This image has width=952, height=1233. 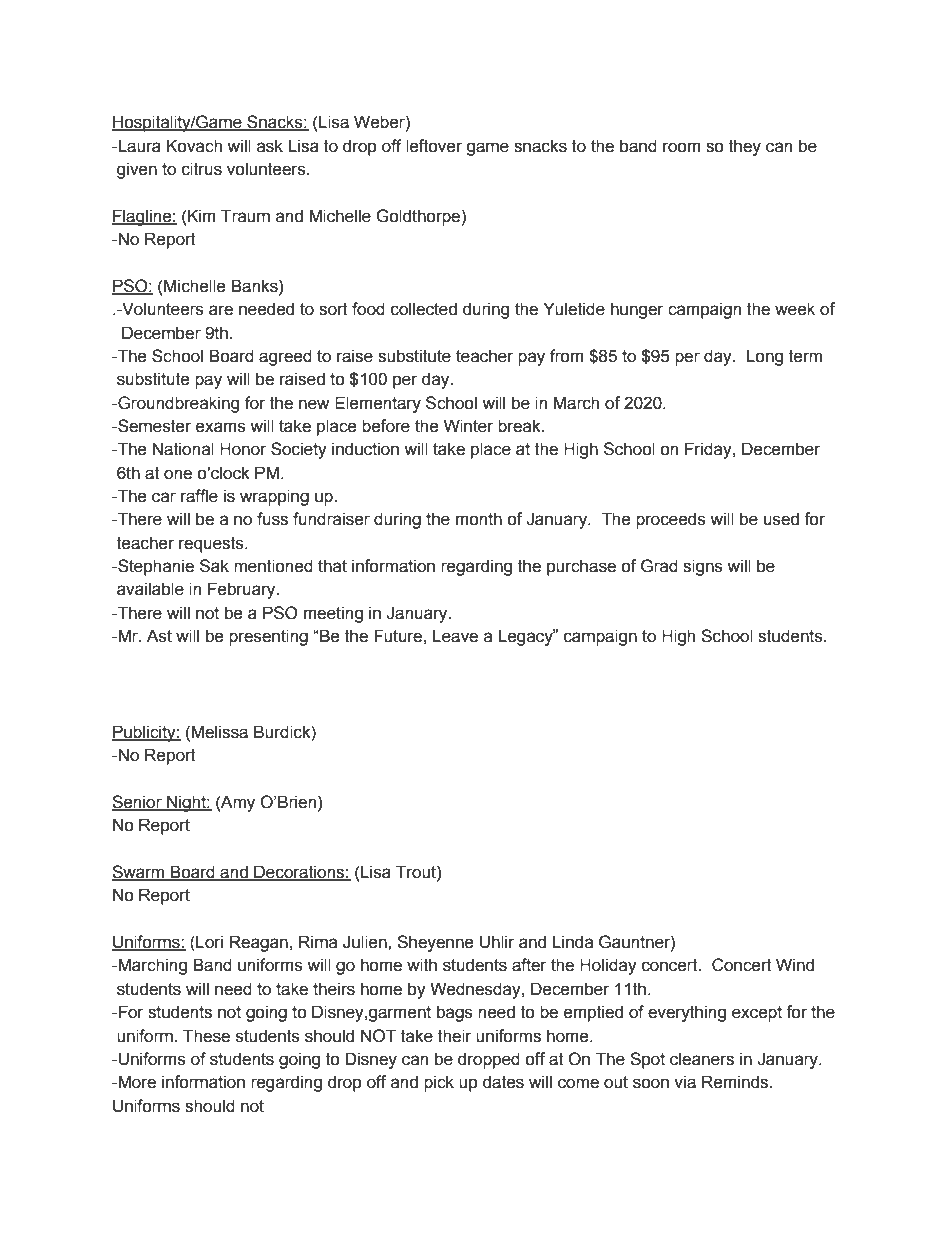 What do you see at coordinates (455, 636) in the image?
I see `Leave` at bounding box center [455, 636].
